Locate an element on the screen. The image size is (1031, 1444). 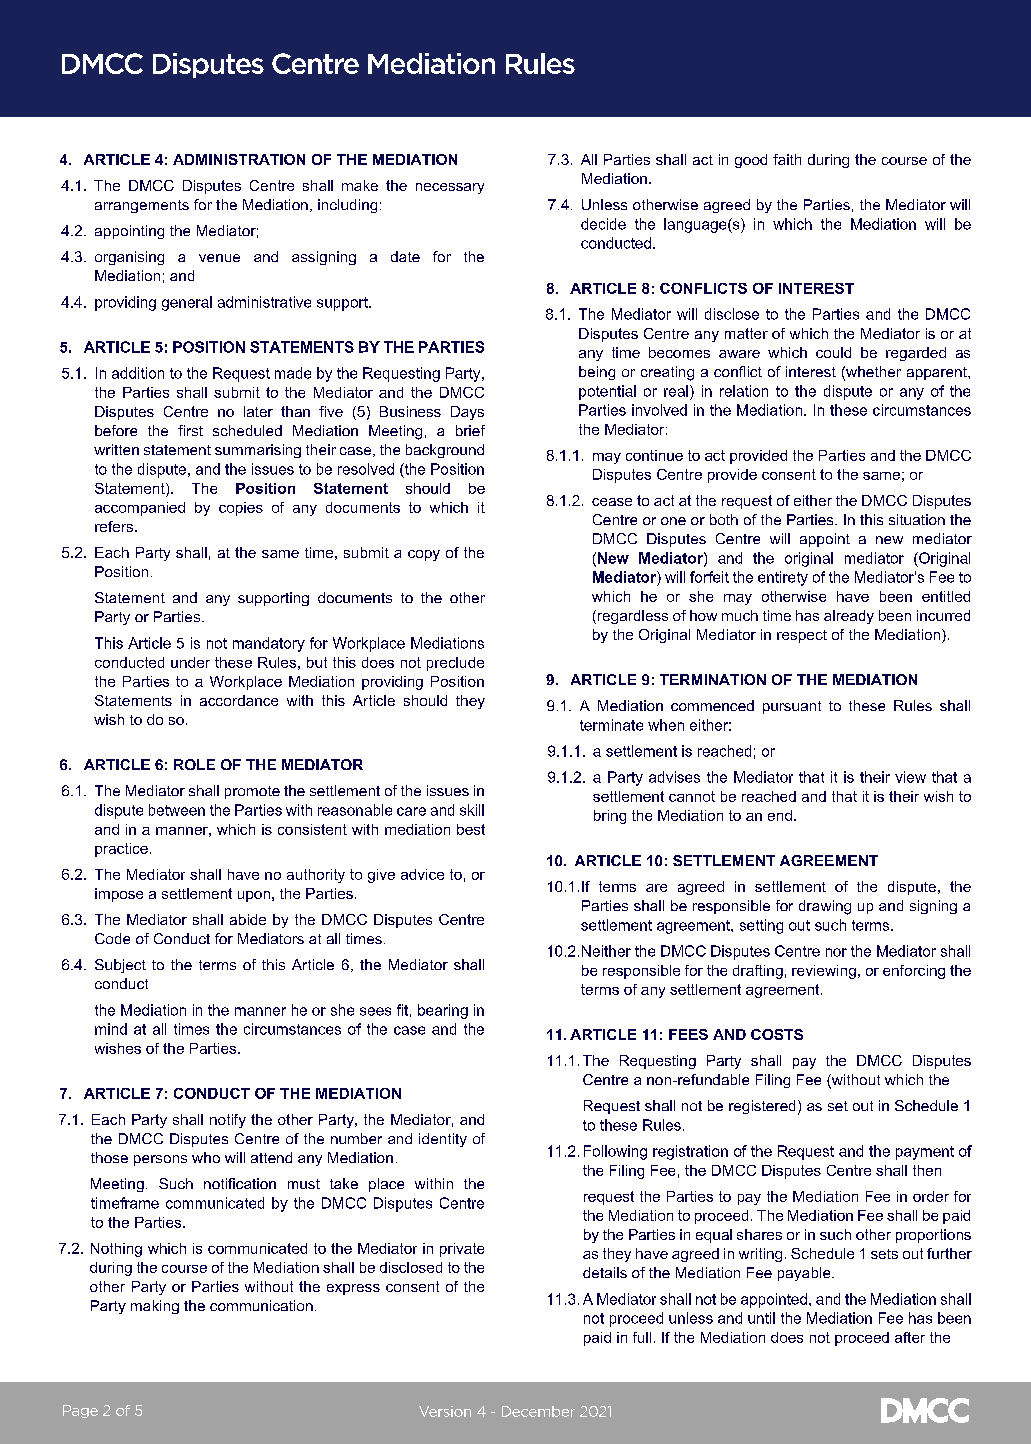
regardless is located at coordinates (631, 617).
